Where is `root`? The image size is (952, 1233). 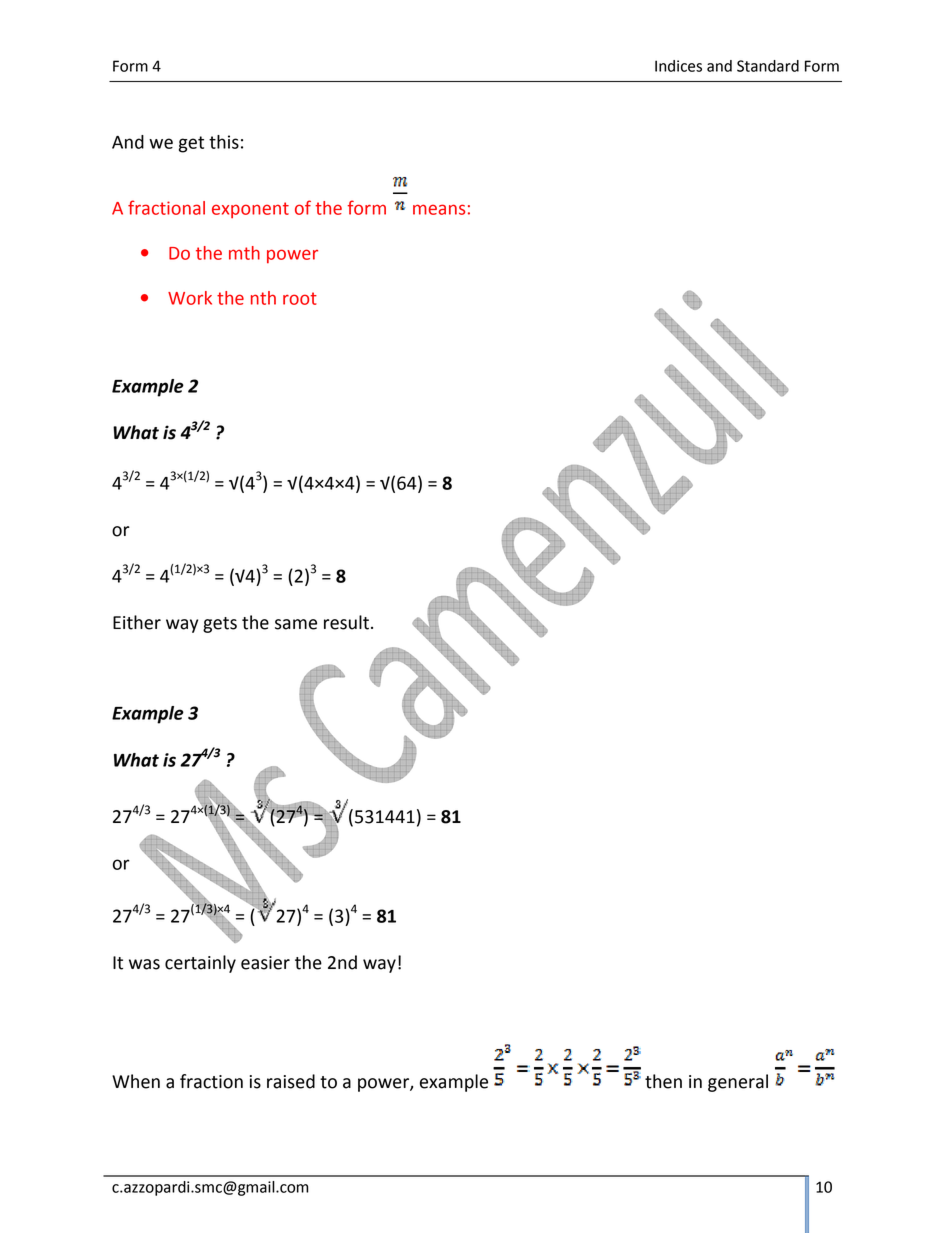
root is located at coordinates (300, 298).
